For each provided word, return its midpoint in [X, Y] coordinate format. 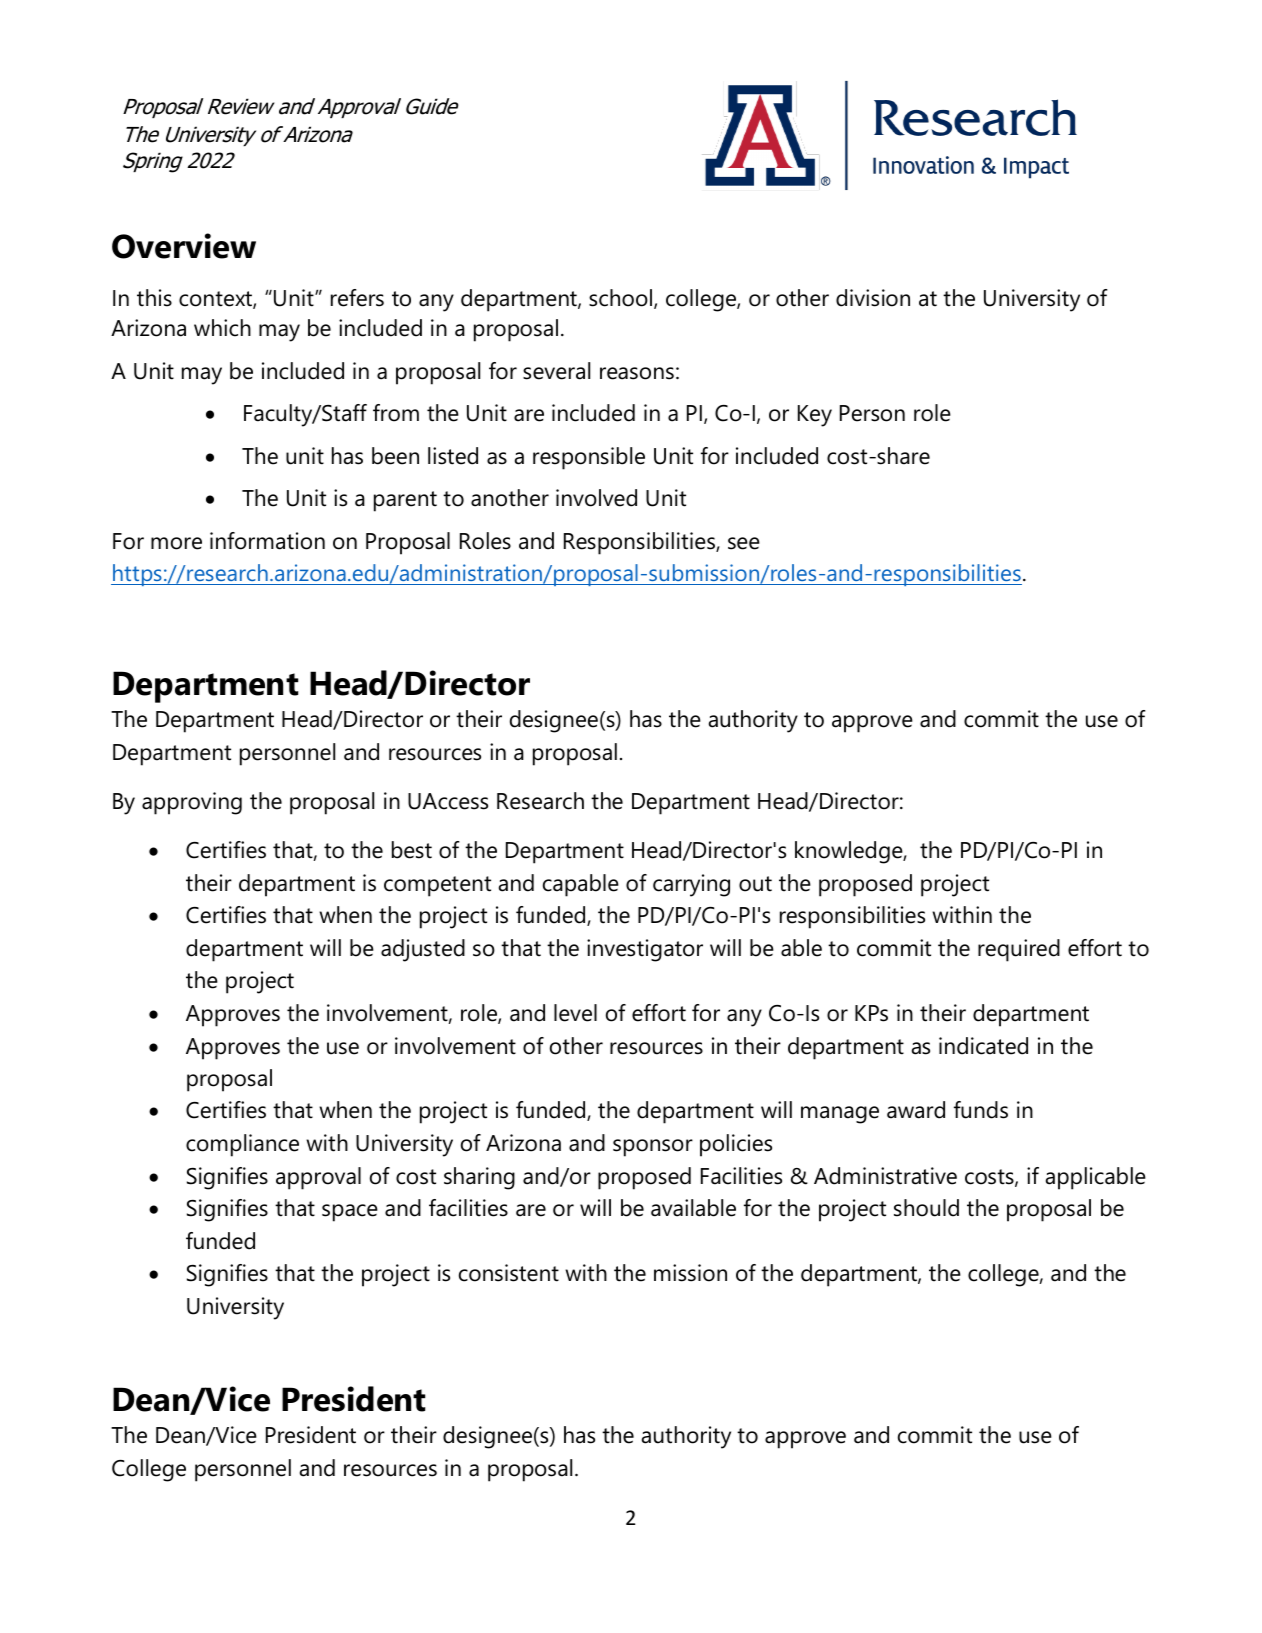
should [926, 1208]
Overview [184, 246]
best [412, 850]
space [350, 1213]
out [755, 884]
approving [192, 803]
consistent [509, 1273]
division [873, 298]
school [622, 299]
